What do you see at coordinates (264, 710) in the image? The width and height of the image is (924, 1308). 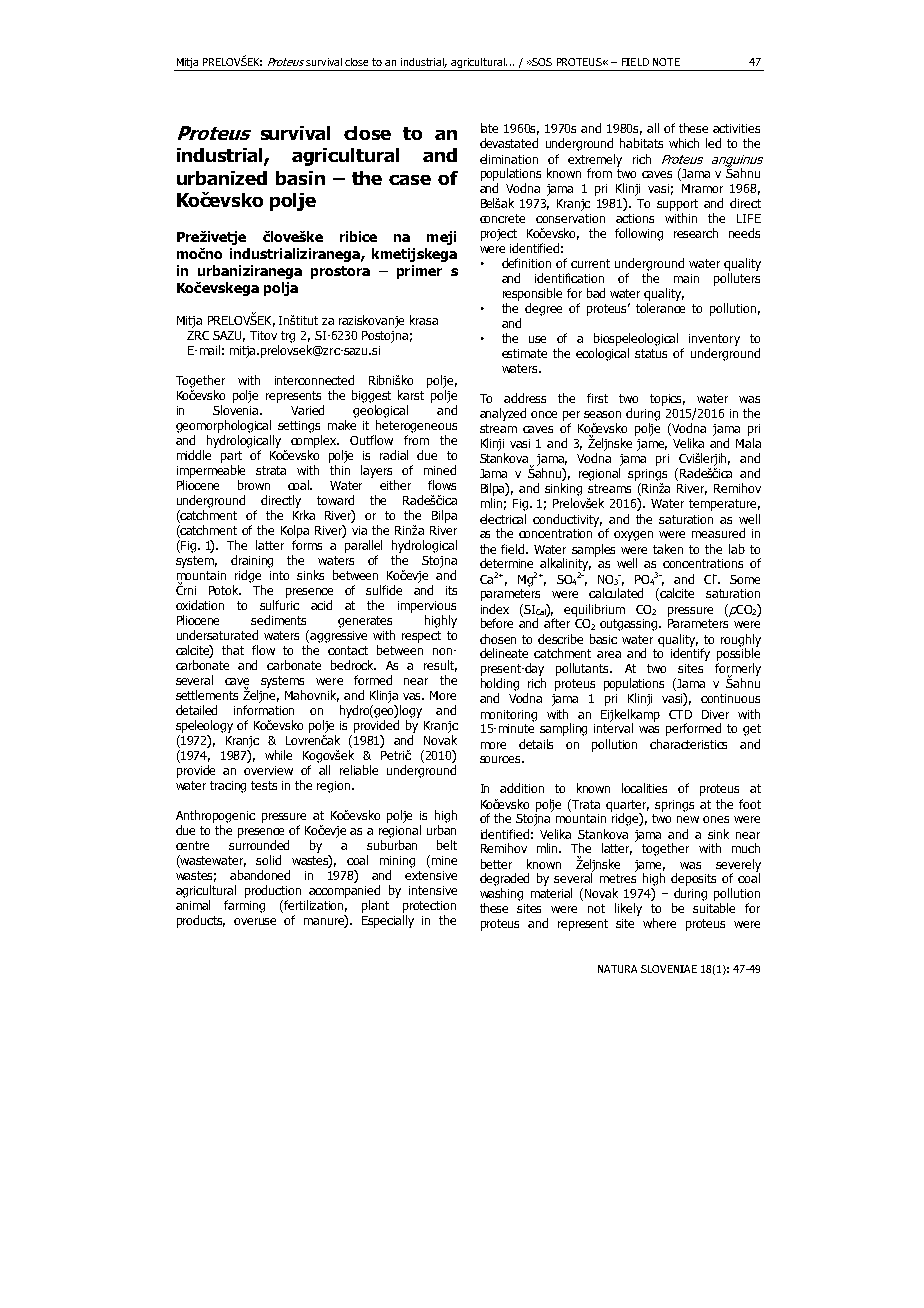 I see `information` at bounding box center [264, 710].
